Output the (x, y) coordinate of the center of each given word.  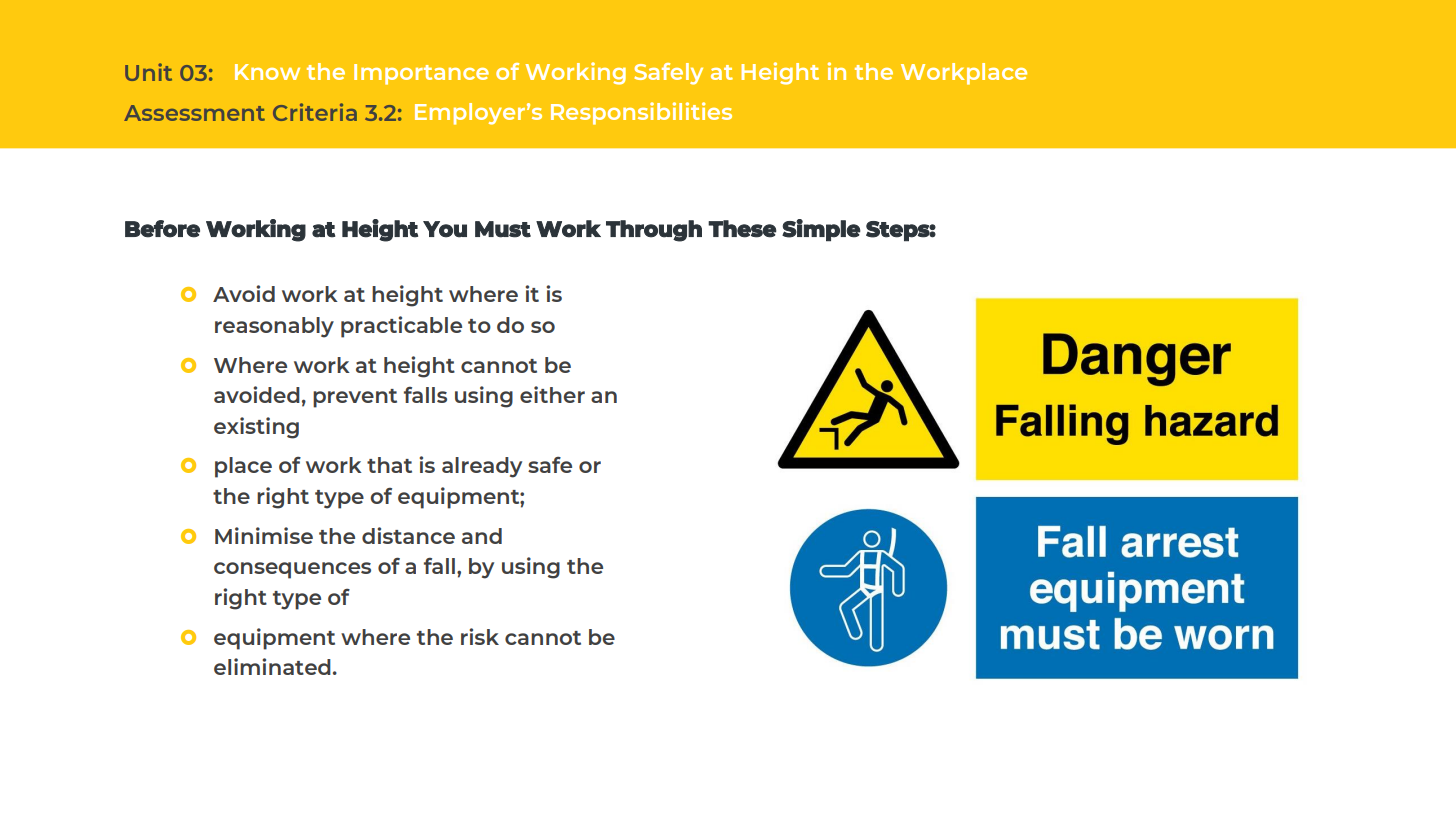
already (482, 467)
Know (267, 72)
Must (503, 229)
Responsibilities (641, 113)
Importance (421, 74)
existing (256, 428)
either (552, 394)
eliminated (272, 666)
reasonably (274, 327)
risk (480, 636)
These (742, 229)
